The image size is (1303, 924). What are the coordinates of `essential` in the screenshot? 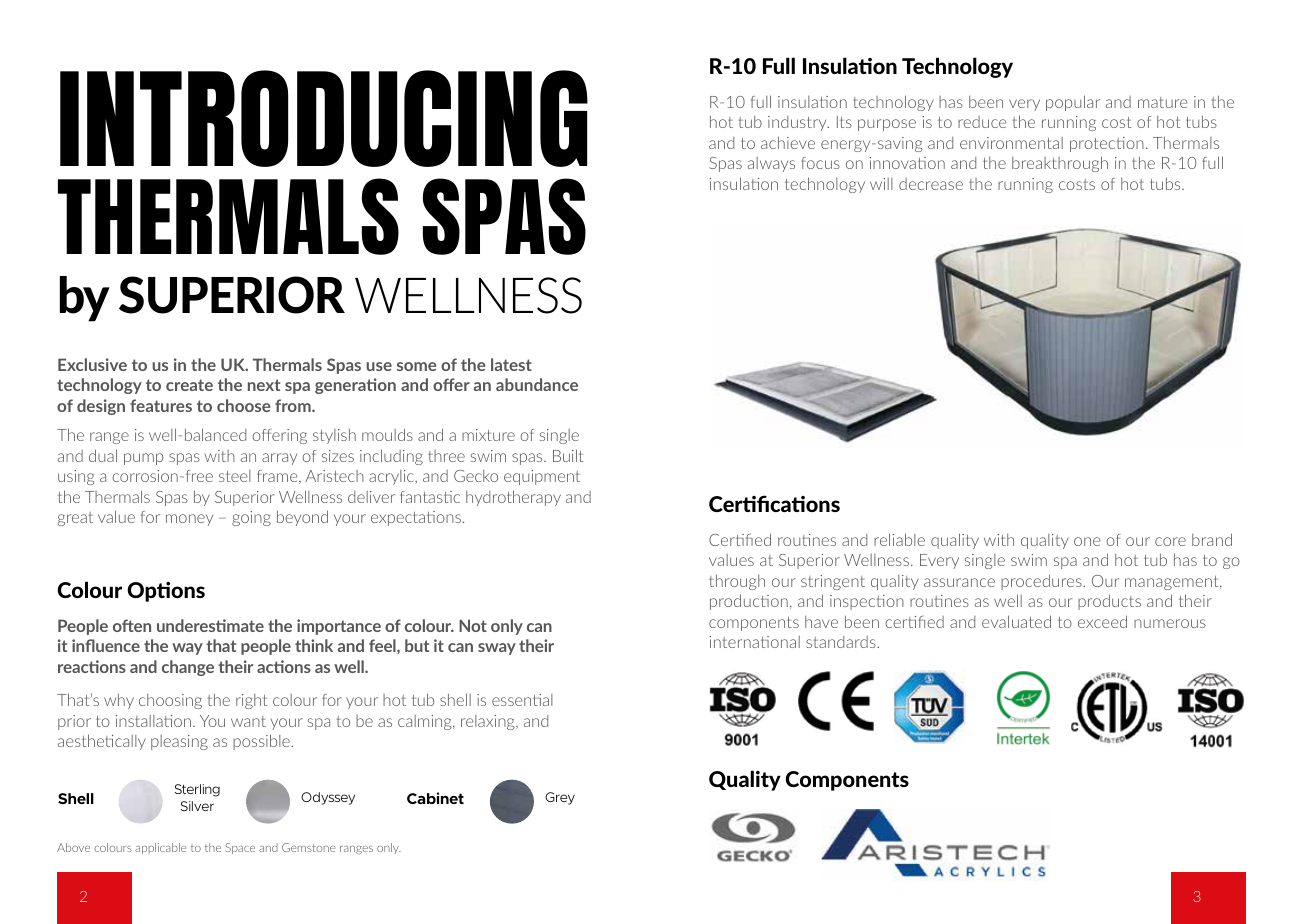 It's located at (522, 700).
